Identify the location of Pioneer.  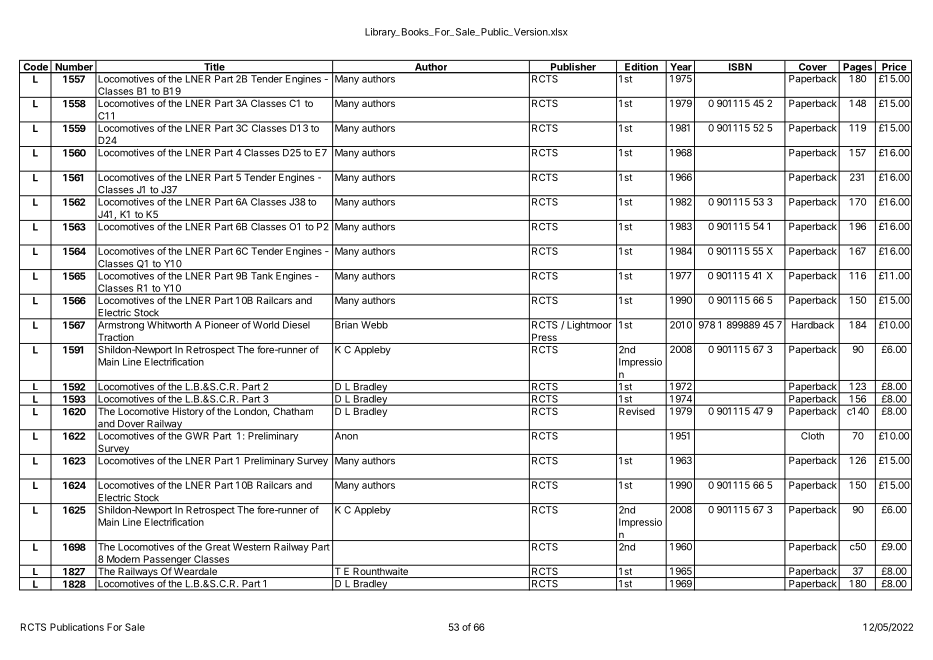
(222, 324).
